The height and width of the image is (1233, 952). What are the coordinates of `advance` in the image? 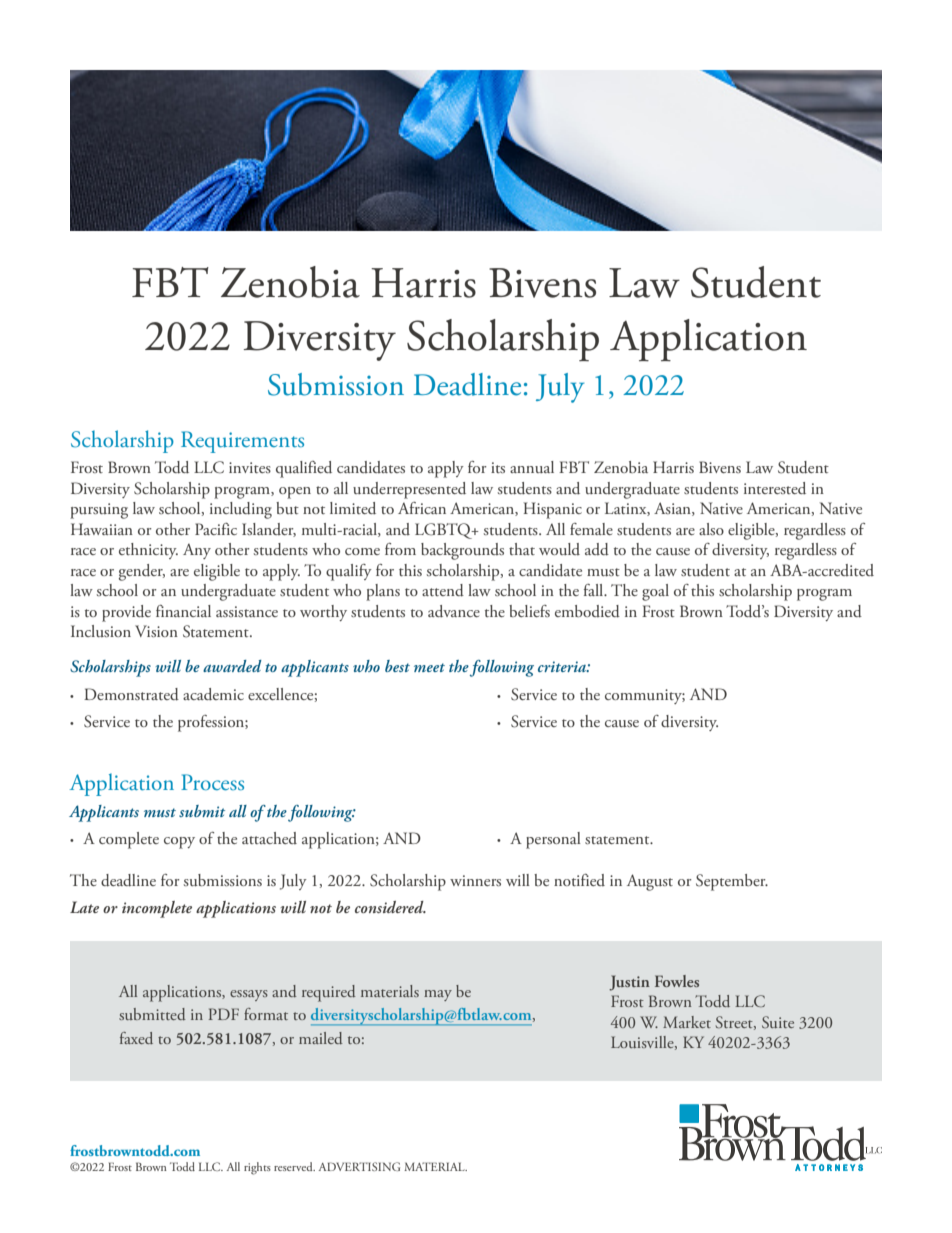 It's located at (454, 611).
